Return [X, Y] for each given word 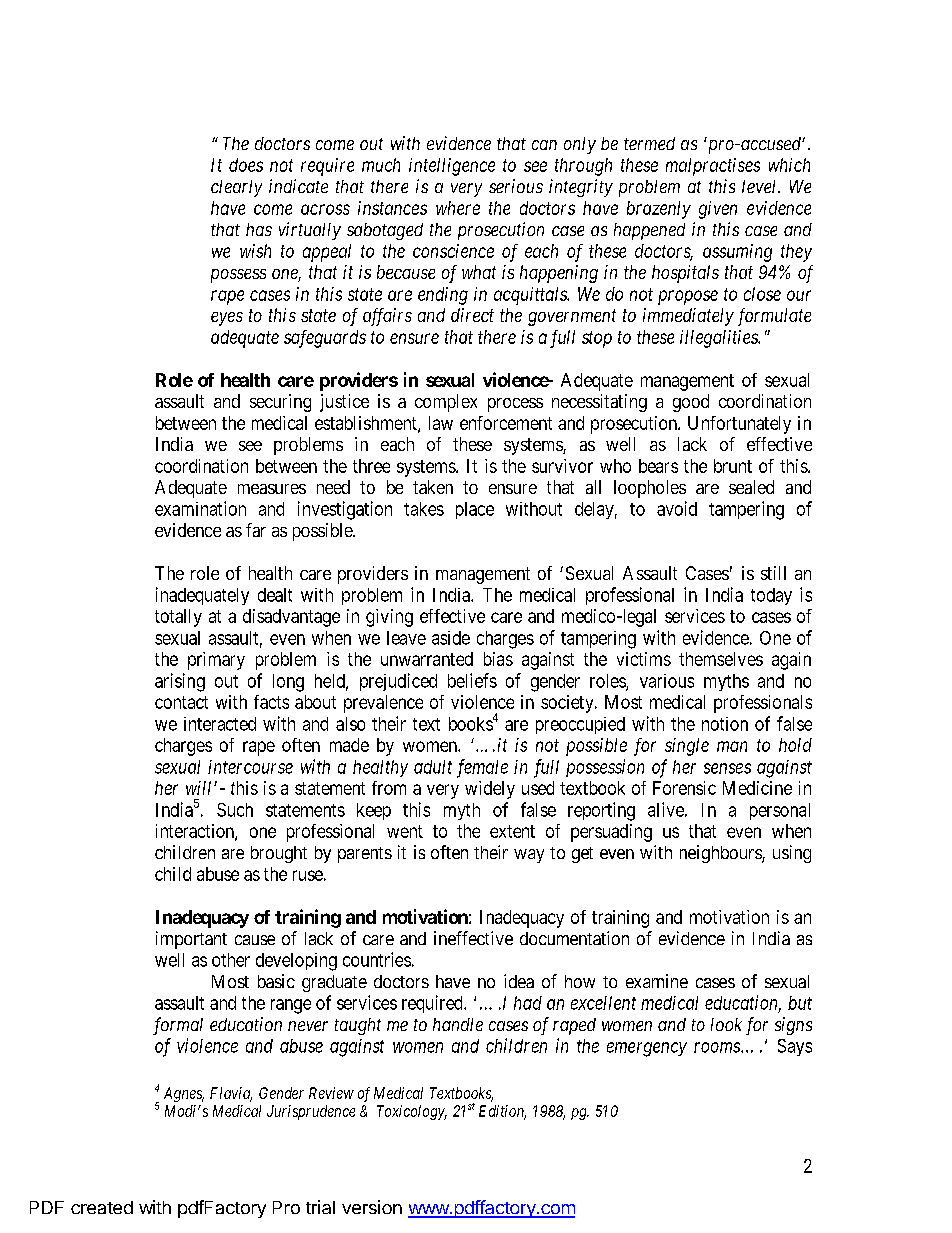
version [372, 1207]
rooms [718, 1047]
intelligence [452, 167]
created [102, 1207]
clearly [236, 188]
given [718, 210]
